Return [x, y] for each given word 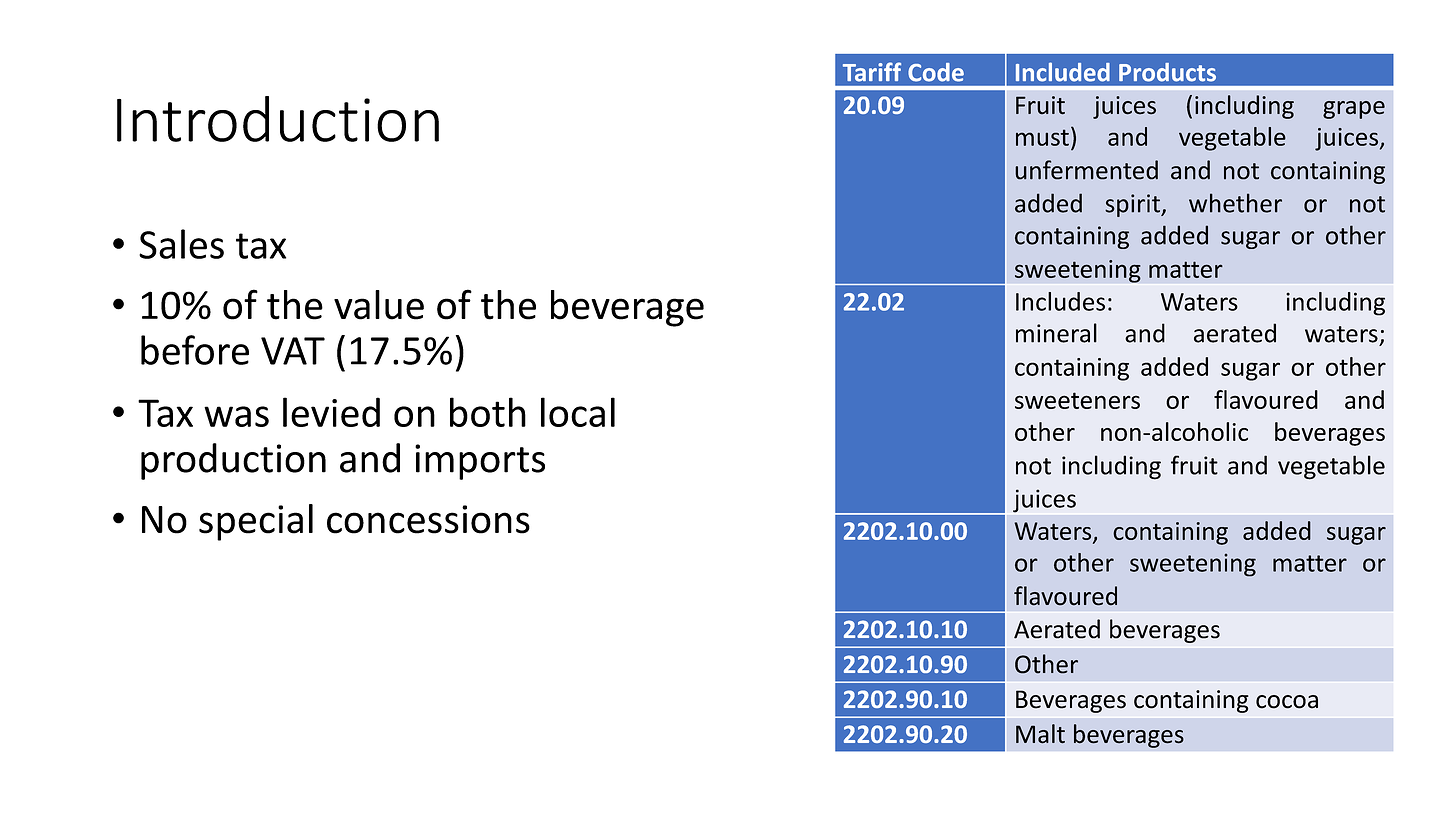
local [578, 412]
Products [1167, 72]
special [256, 522]
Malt [1040, 734]
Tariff [872, 72]
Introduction [278, 119]
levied [331, 412]
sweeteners [1077, 400]
